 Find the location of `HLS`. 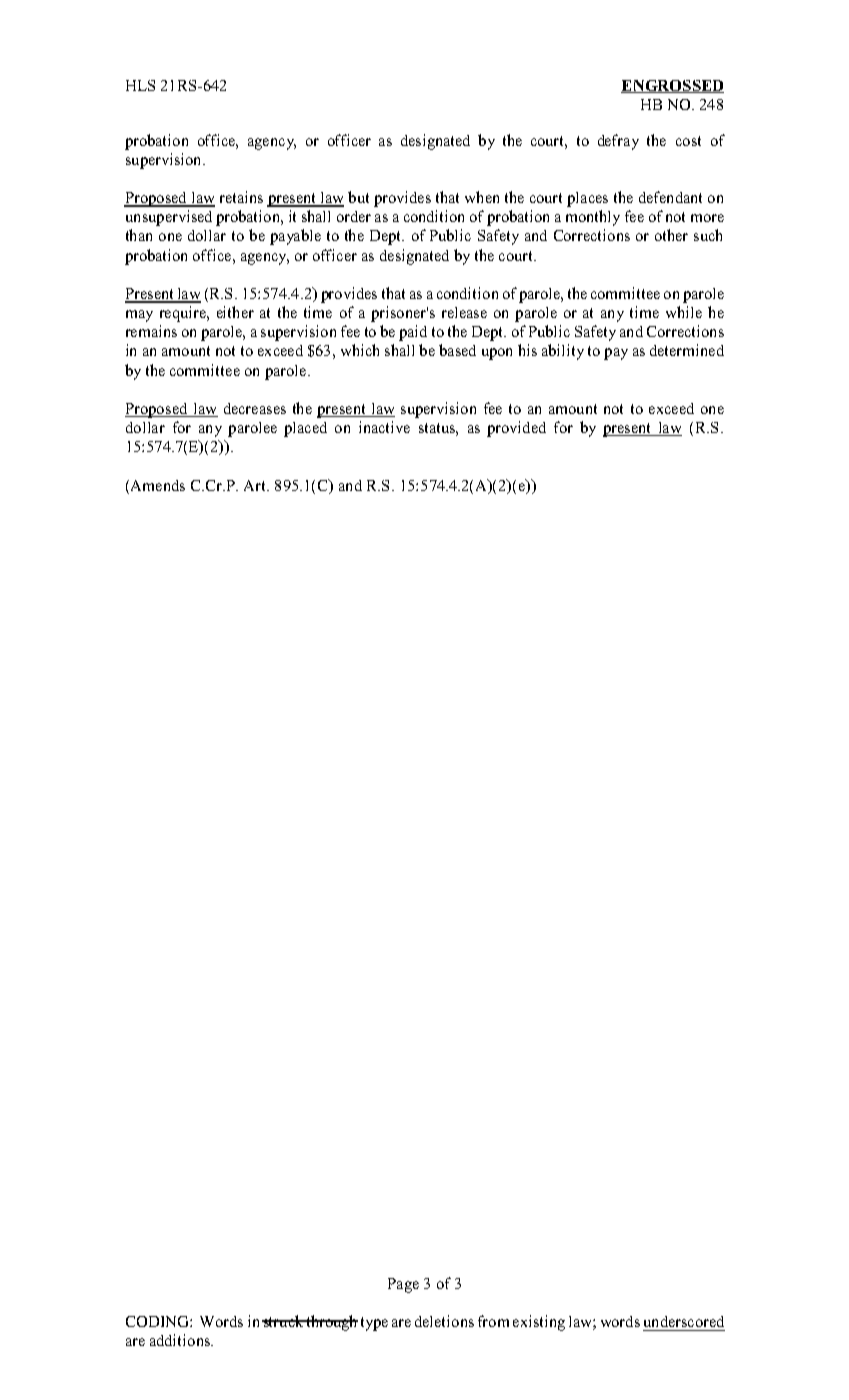

HLS is located at coordinates (140, 85).
